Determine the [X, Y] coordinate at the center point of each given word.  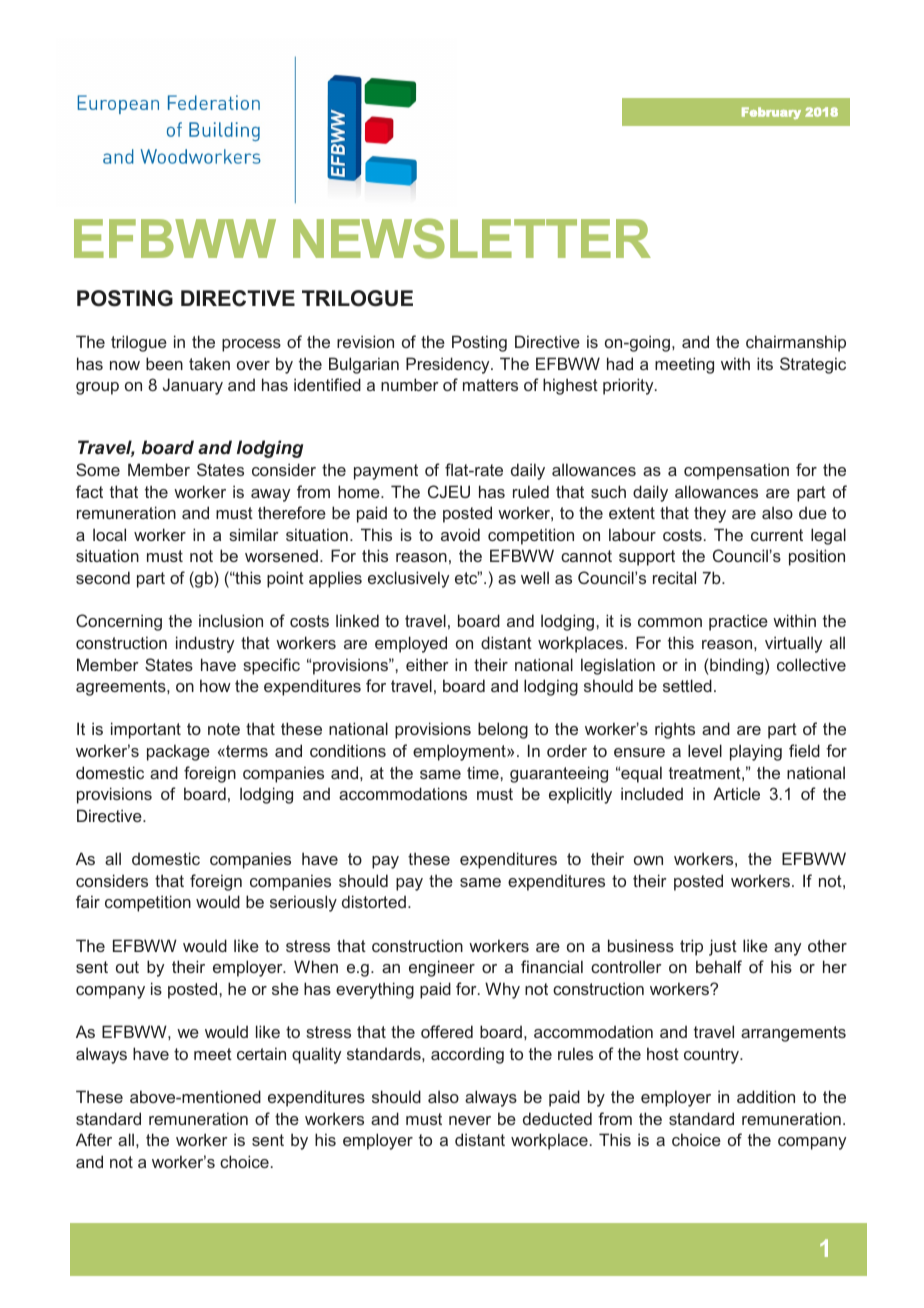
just [723, 947]
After [94, 1139]
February [771, 113]
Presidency [449, 365]
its [765, 363]
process [251, 345]
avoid [460, 534]
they [710, 514]
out [127, 967]
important [146, 730]
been [164, 363]
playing [756, 752]
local [109, 534]
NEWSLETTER [472, 238]
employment [460, 752]
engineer [442, 968]
